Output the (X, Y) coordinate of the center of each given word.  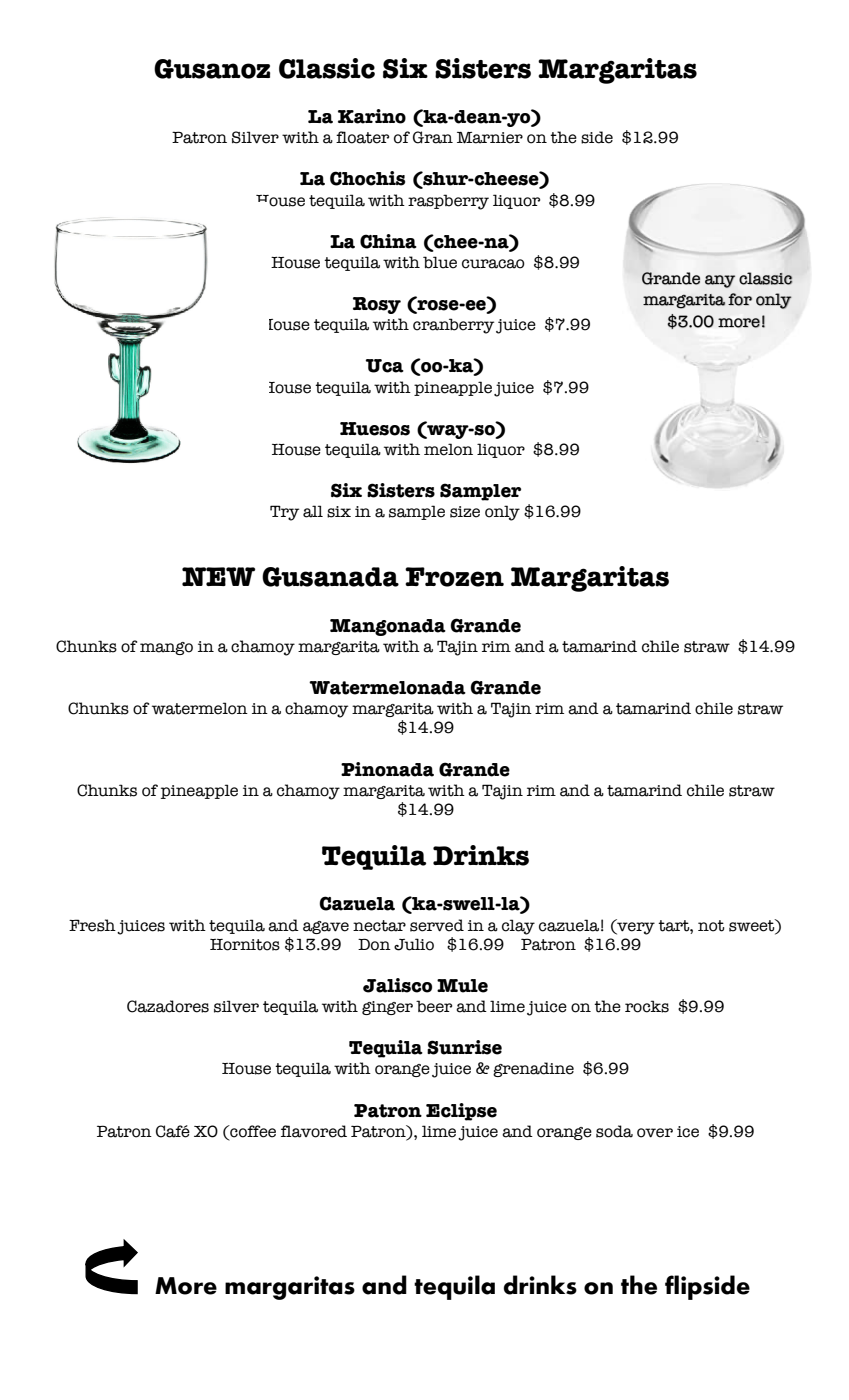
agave (326, 927)
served (437, 925)
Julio (414, 944)
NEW (218, 576)
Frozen (454, 577)
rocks (647, 1006)
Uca (385, 366)
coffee (252, 1131)
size (465, 512)
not (711, 926)
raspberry (448, 202)
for (740, 299)
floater (362, 137)
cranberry (453, 326)
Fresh (92, 925)
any (720, 281)
